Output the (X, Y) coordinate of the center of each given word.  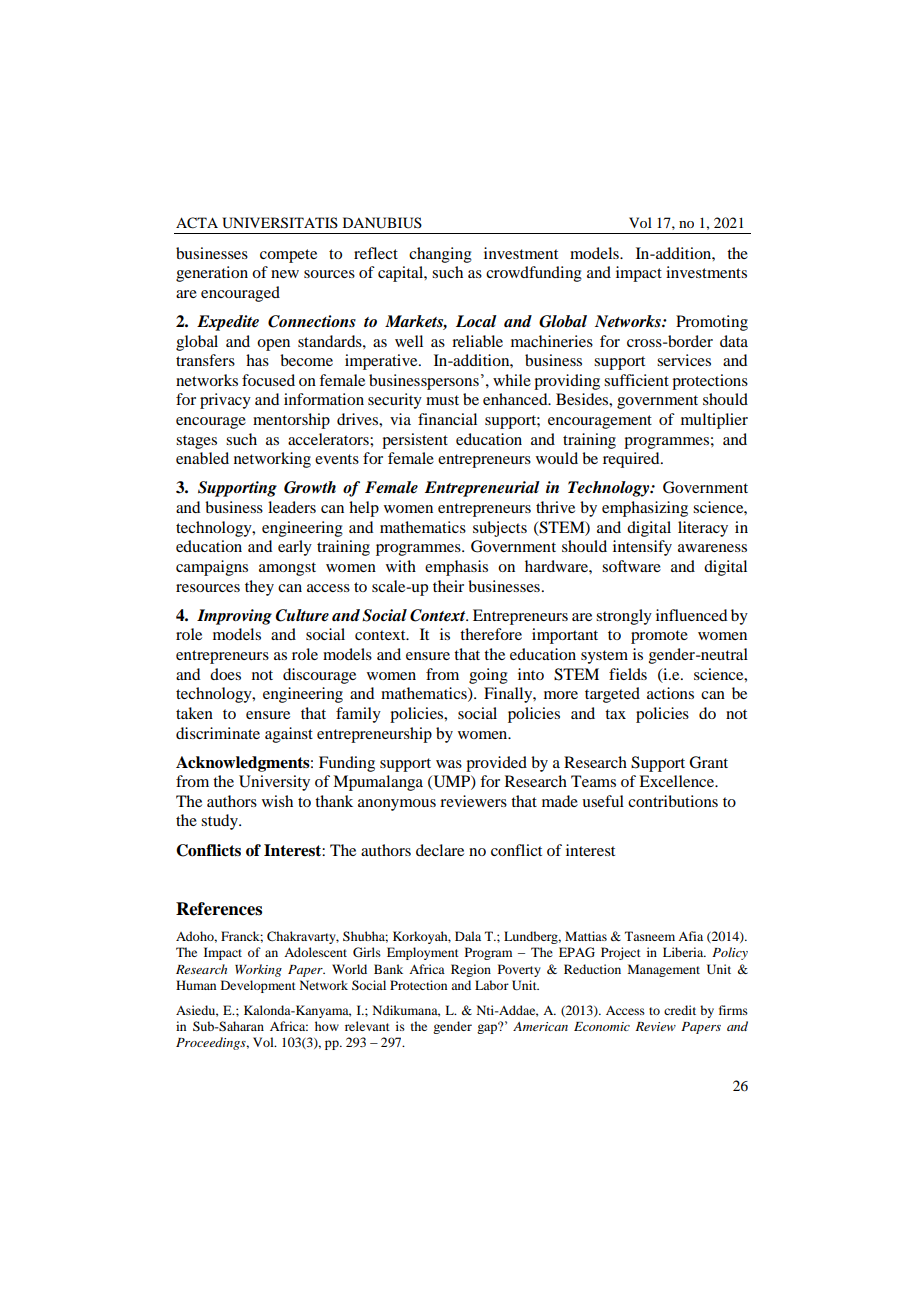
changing (440, 255)
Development (258, 986)
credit (680, 1010)
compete (288, 256)
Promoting (712, 323)
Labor (492, 985)
